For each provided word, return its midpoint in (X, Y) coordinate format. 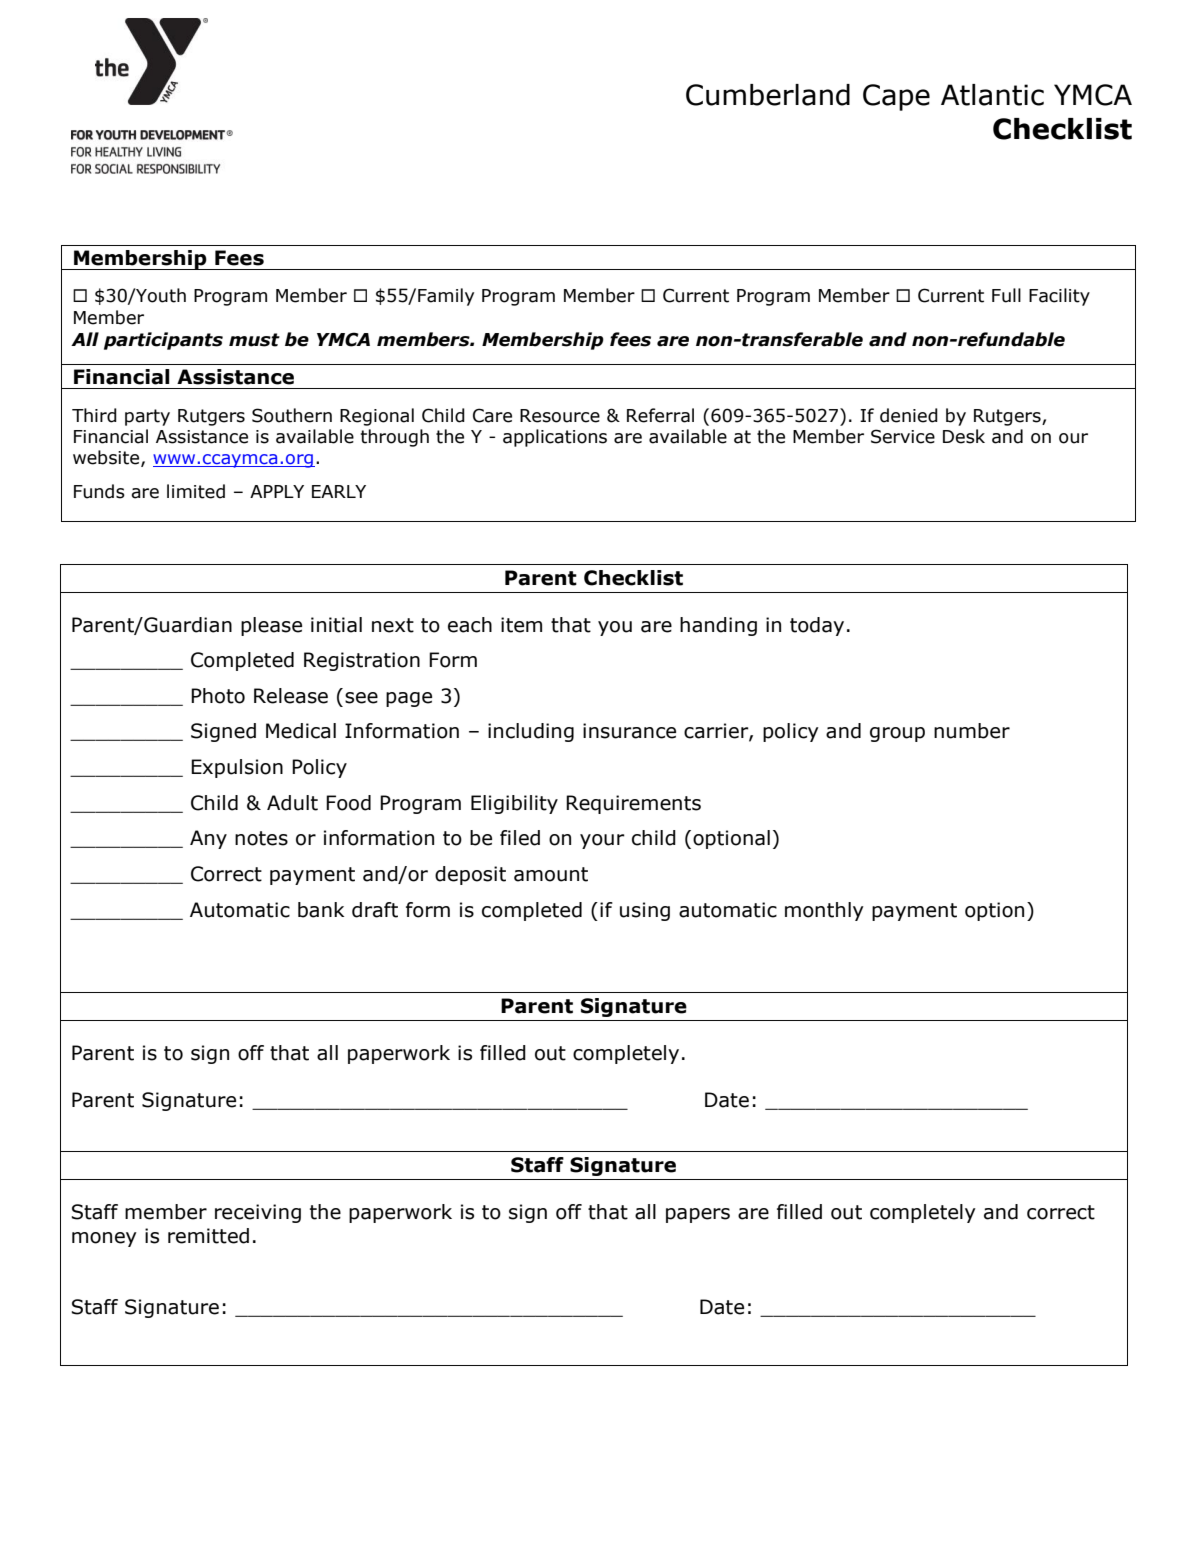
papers (698, 1215)
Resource (560, 416)
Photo (218, 696)
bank (321, 910)
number (972, 731)
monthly (824, 911)
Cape (896, 97)
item (521, 625)
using (645, 911)
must (254, 340)
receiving (258, 1213)
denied (909, 415)
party (147, 417)
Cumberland (768, 95)
